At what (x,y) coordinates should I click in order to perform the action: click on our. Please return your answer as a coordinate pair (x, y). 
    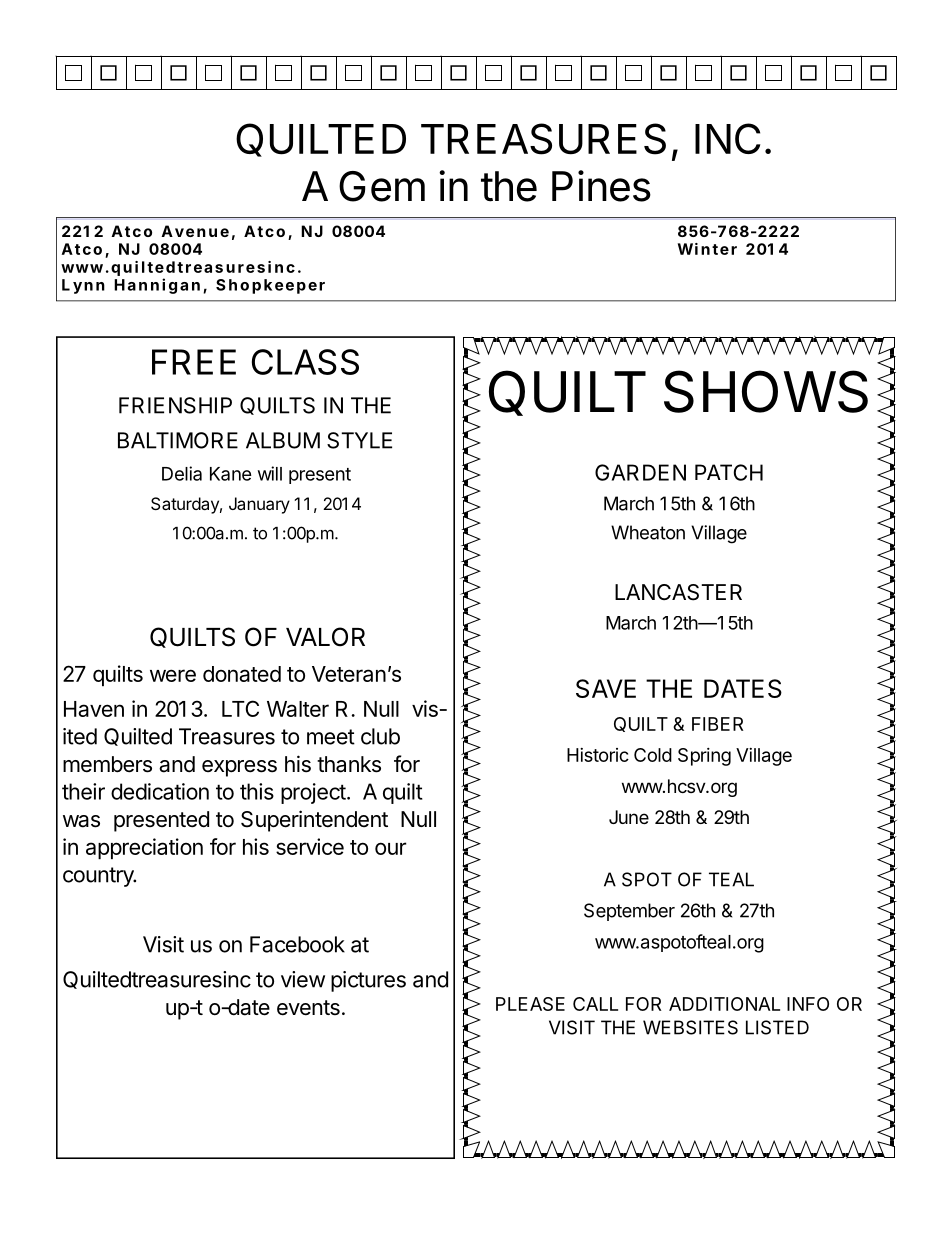
    Looking at the image, I should click on (391, 848).
